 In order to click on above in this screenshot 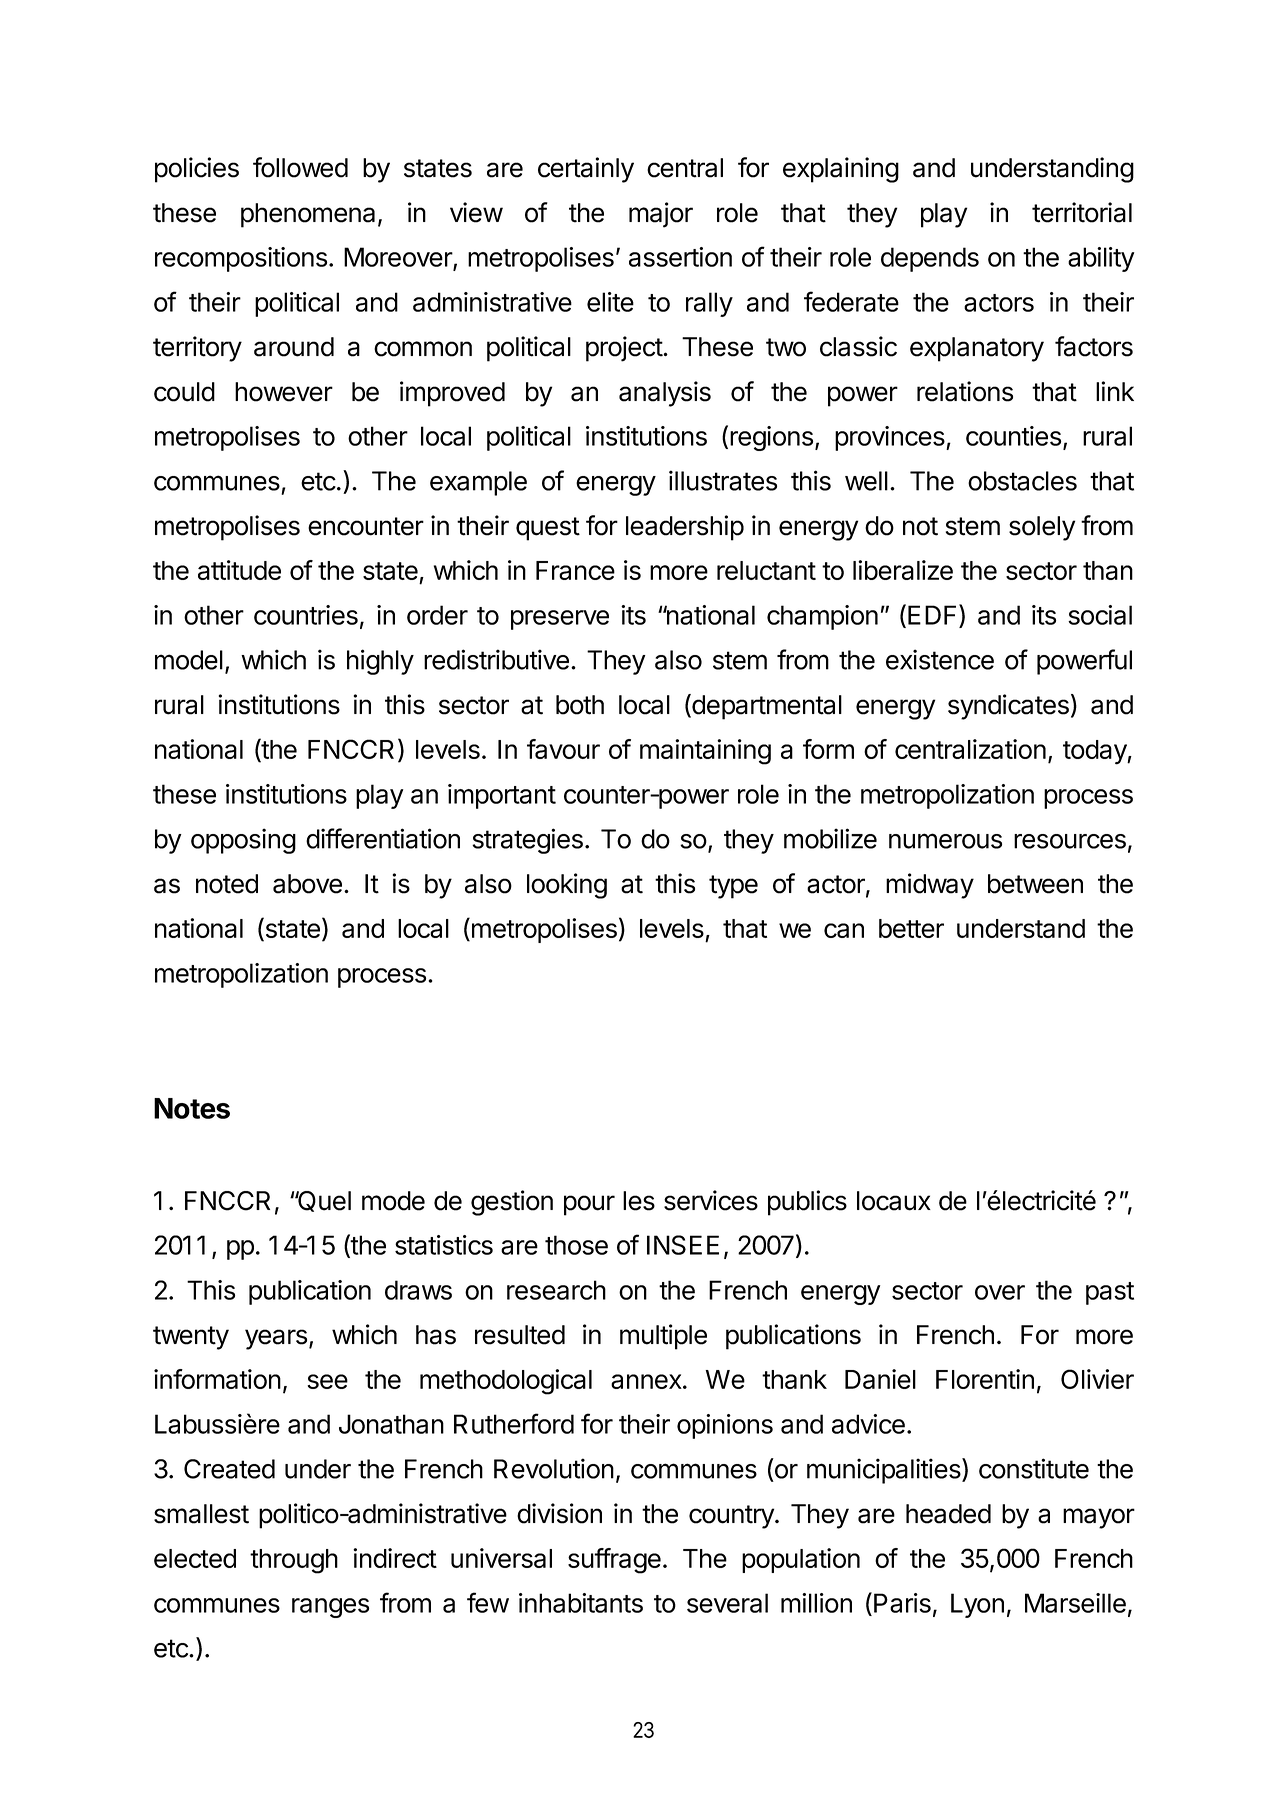, I will do `click(307, 884)`.
